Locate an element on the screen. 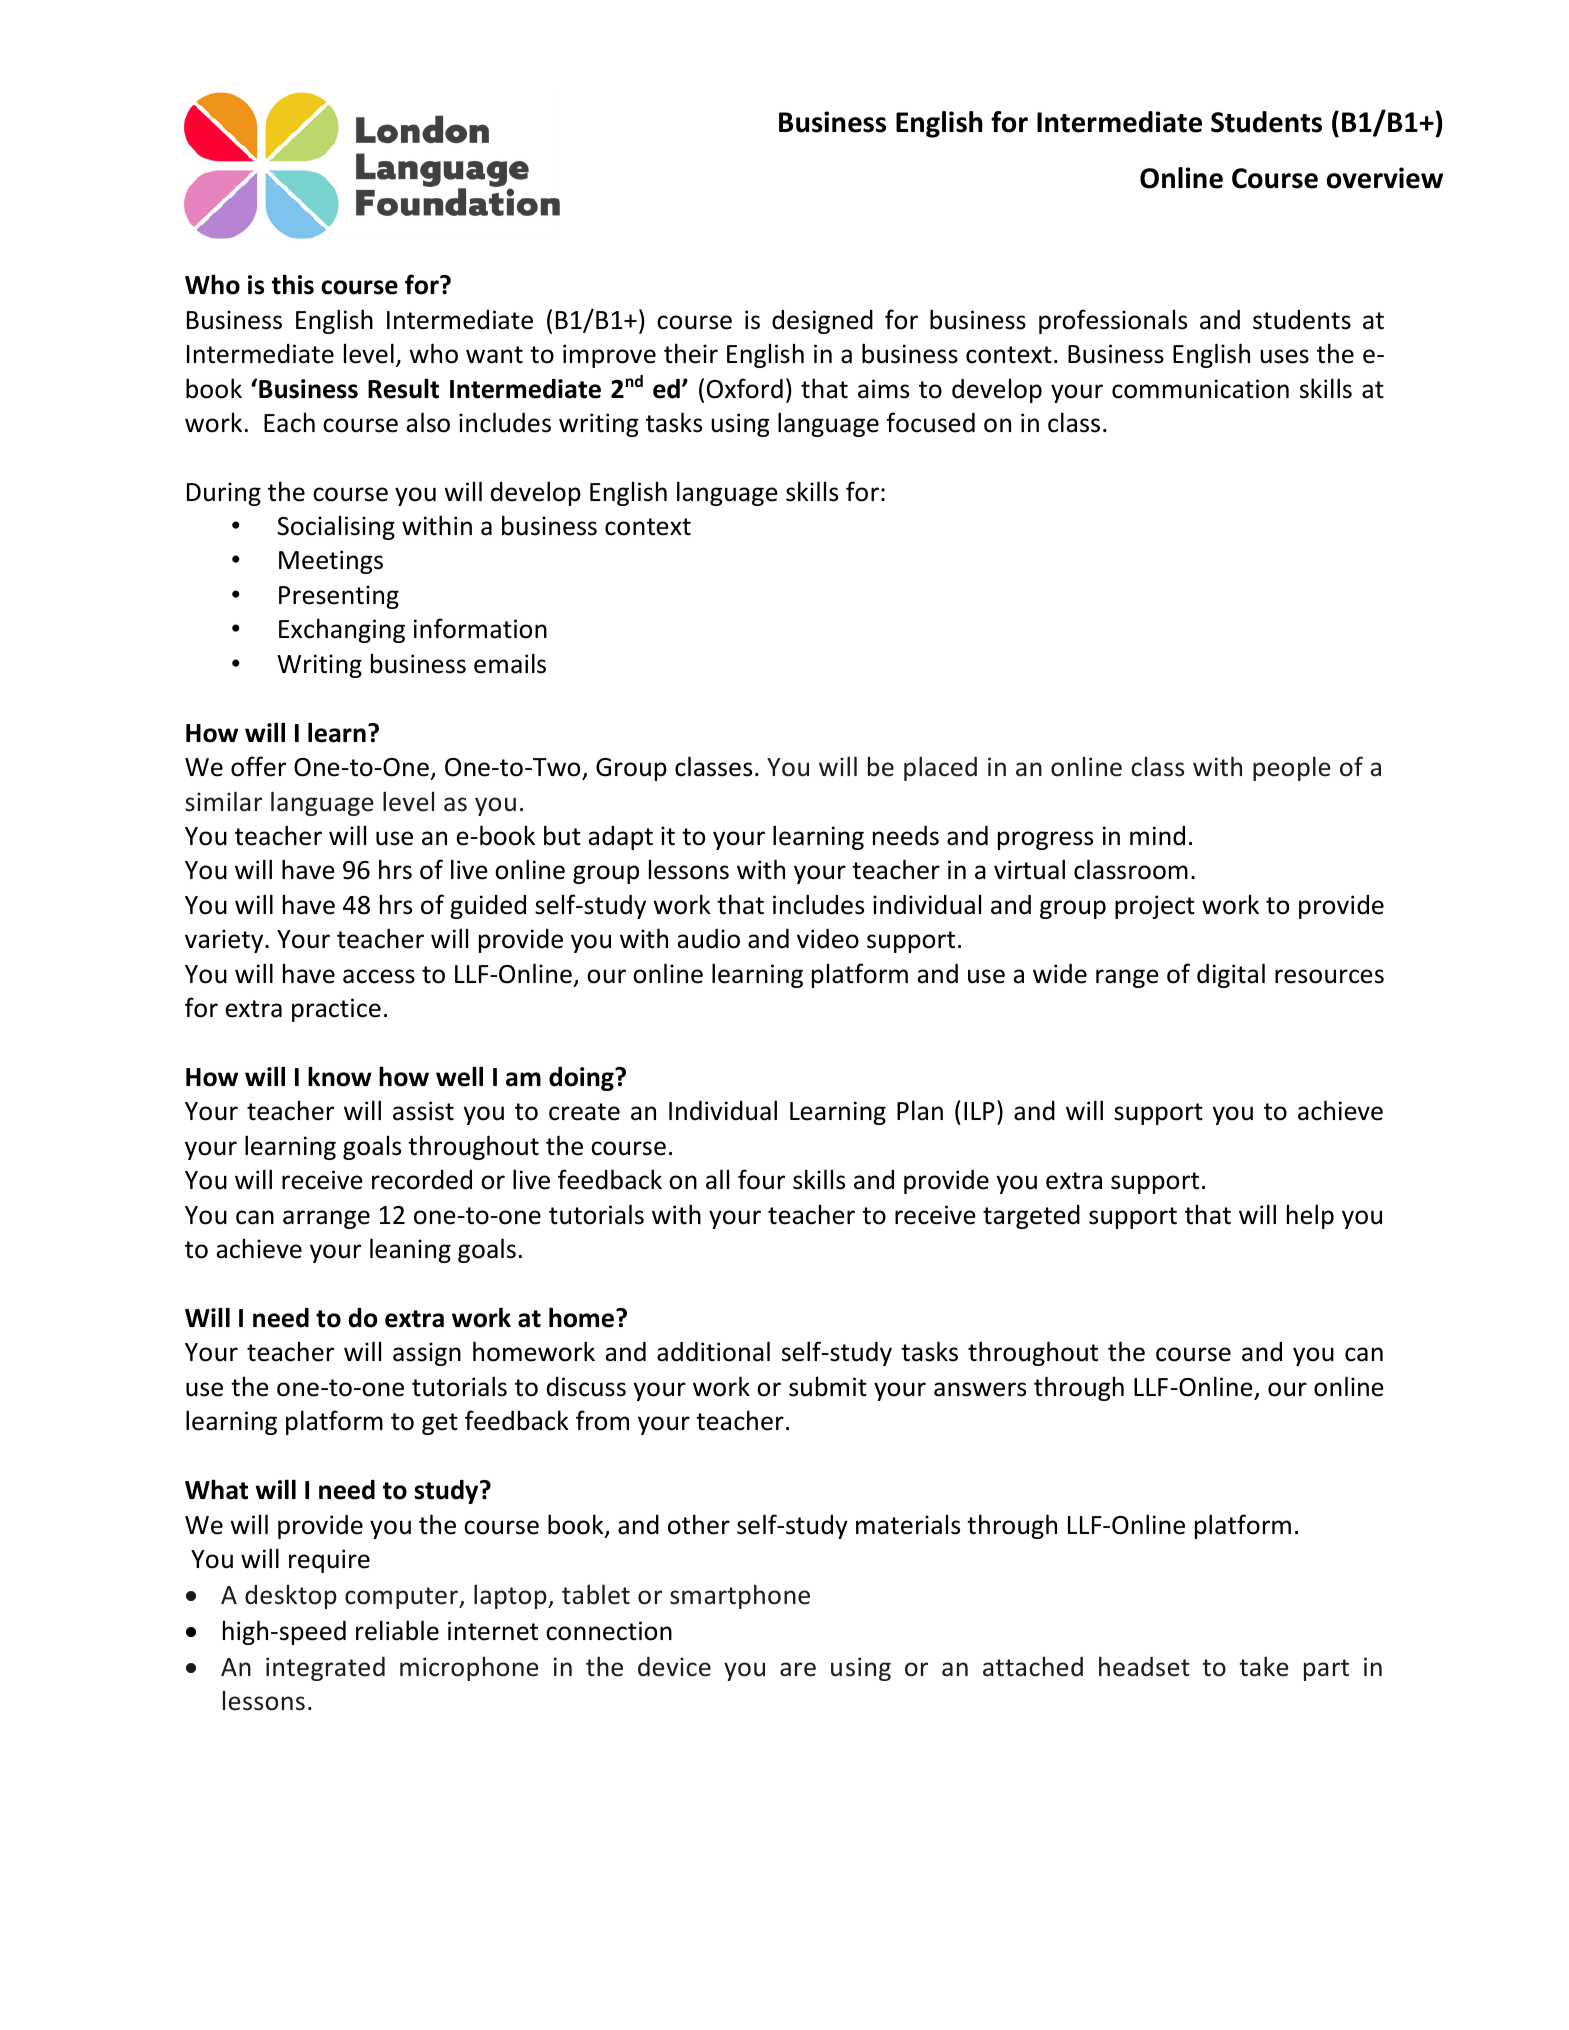 The image size is (1569, 2030). this is located at coordinates (293, 284).
